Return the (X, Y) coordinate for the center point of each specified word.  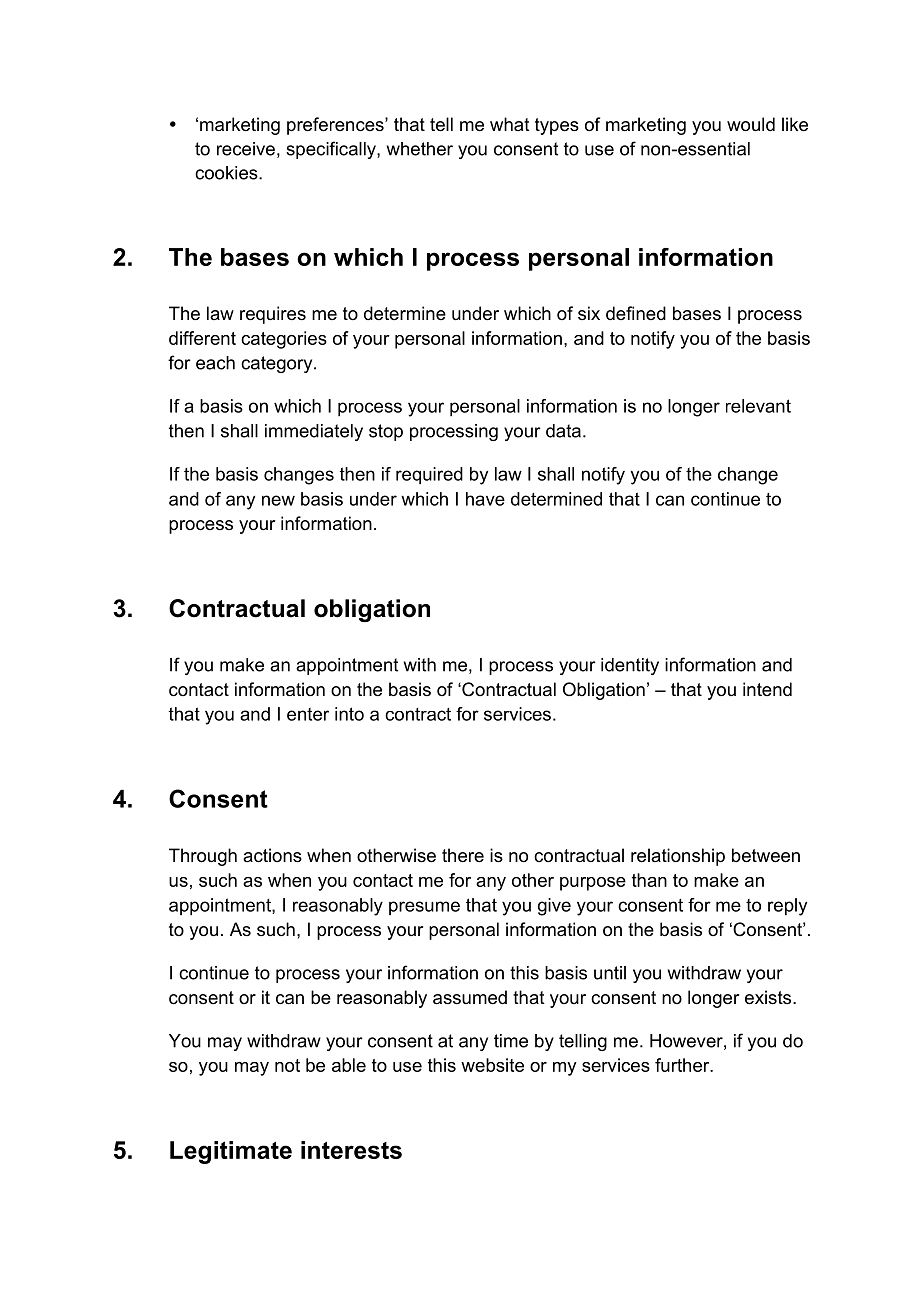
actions (272, 855)
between (766, 855)
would (751, 124)
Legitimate (231, 1152)
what (510, 124)
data (563, 431)
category (278, 364)
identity (630, 666)
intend (767, 689)
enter (308, 714)
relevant (758, 406)
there (463, 855)
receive (246, 149)
